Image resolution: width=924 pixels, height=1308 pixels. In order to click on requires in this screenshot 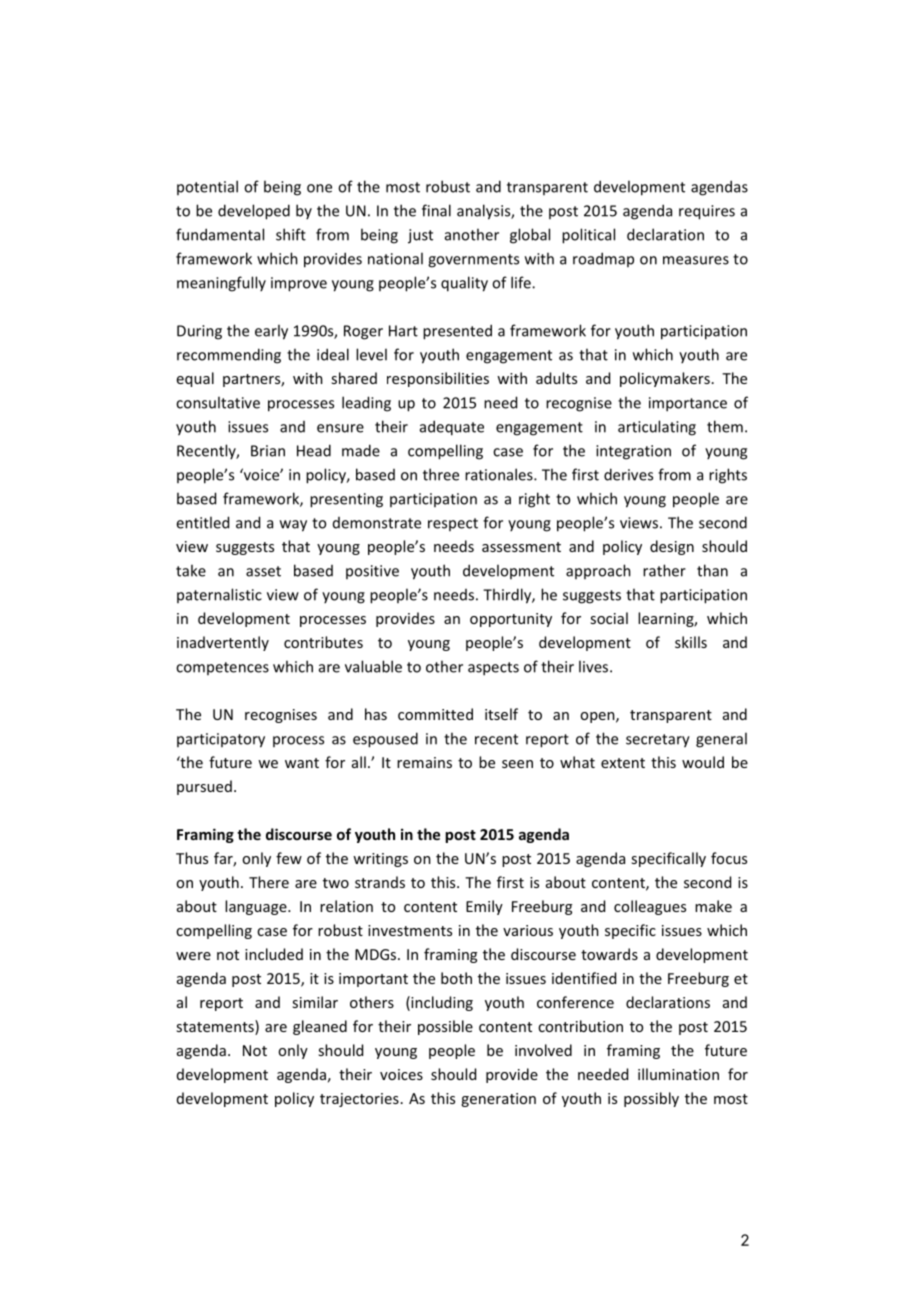, I will do `click(707, 212)`.
